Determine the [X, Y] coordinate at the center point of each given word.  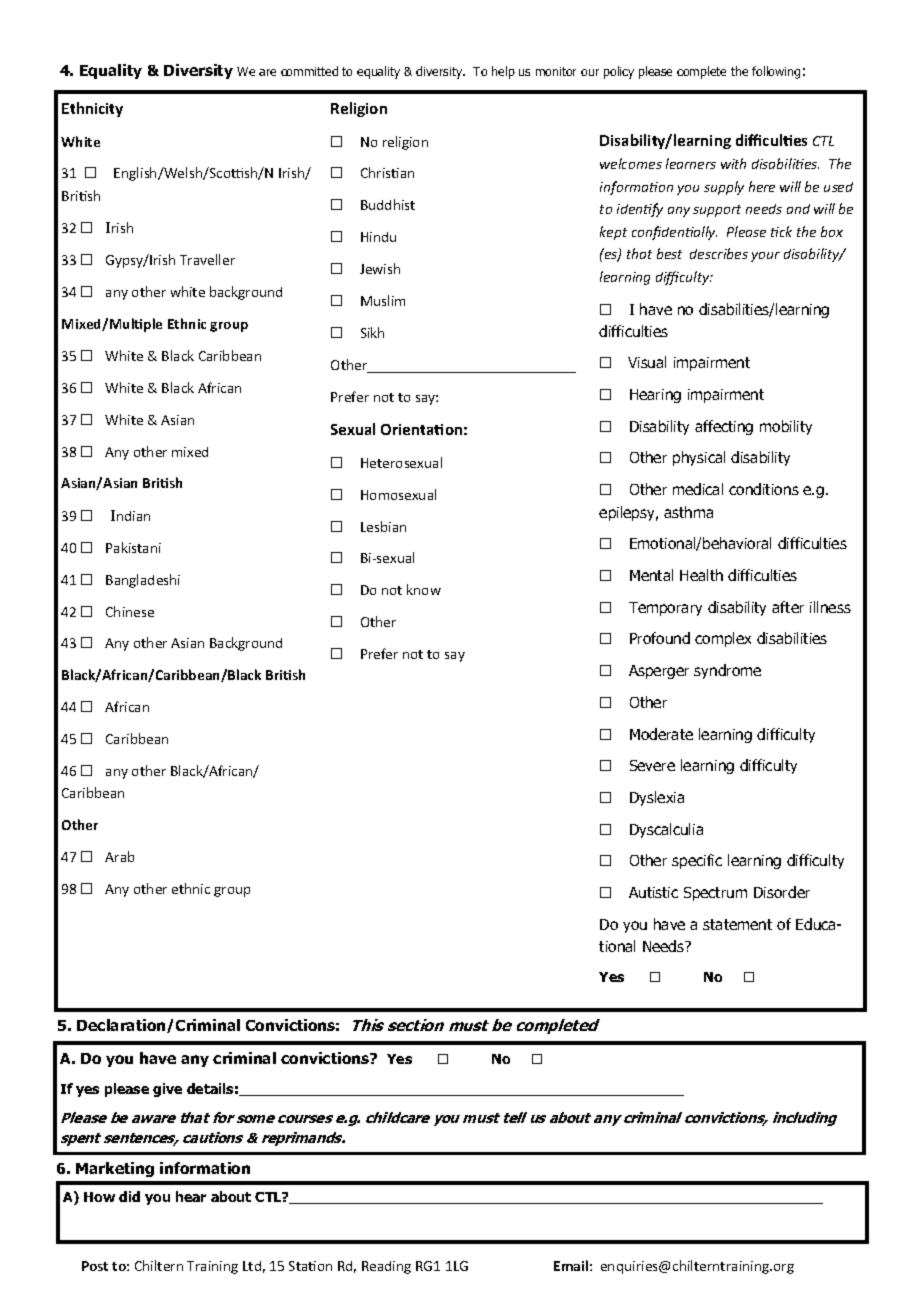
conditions [764, 489]
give [167, 1090]
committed [309, 71]
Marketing [115, 1169]
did [129, 1196]
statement [737, 924]
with [733, 163]
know [424, 589]
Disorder [782, 892]
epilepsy [628, 513]
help [503, 72]
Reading [386, 1267]
